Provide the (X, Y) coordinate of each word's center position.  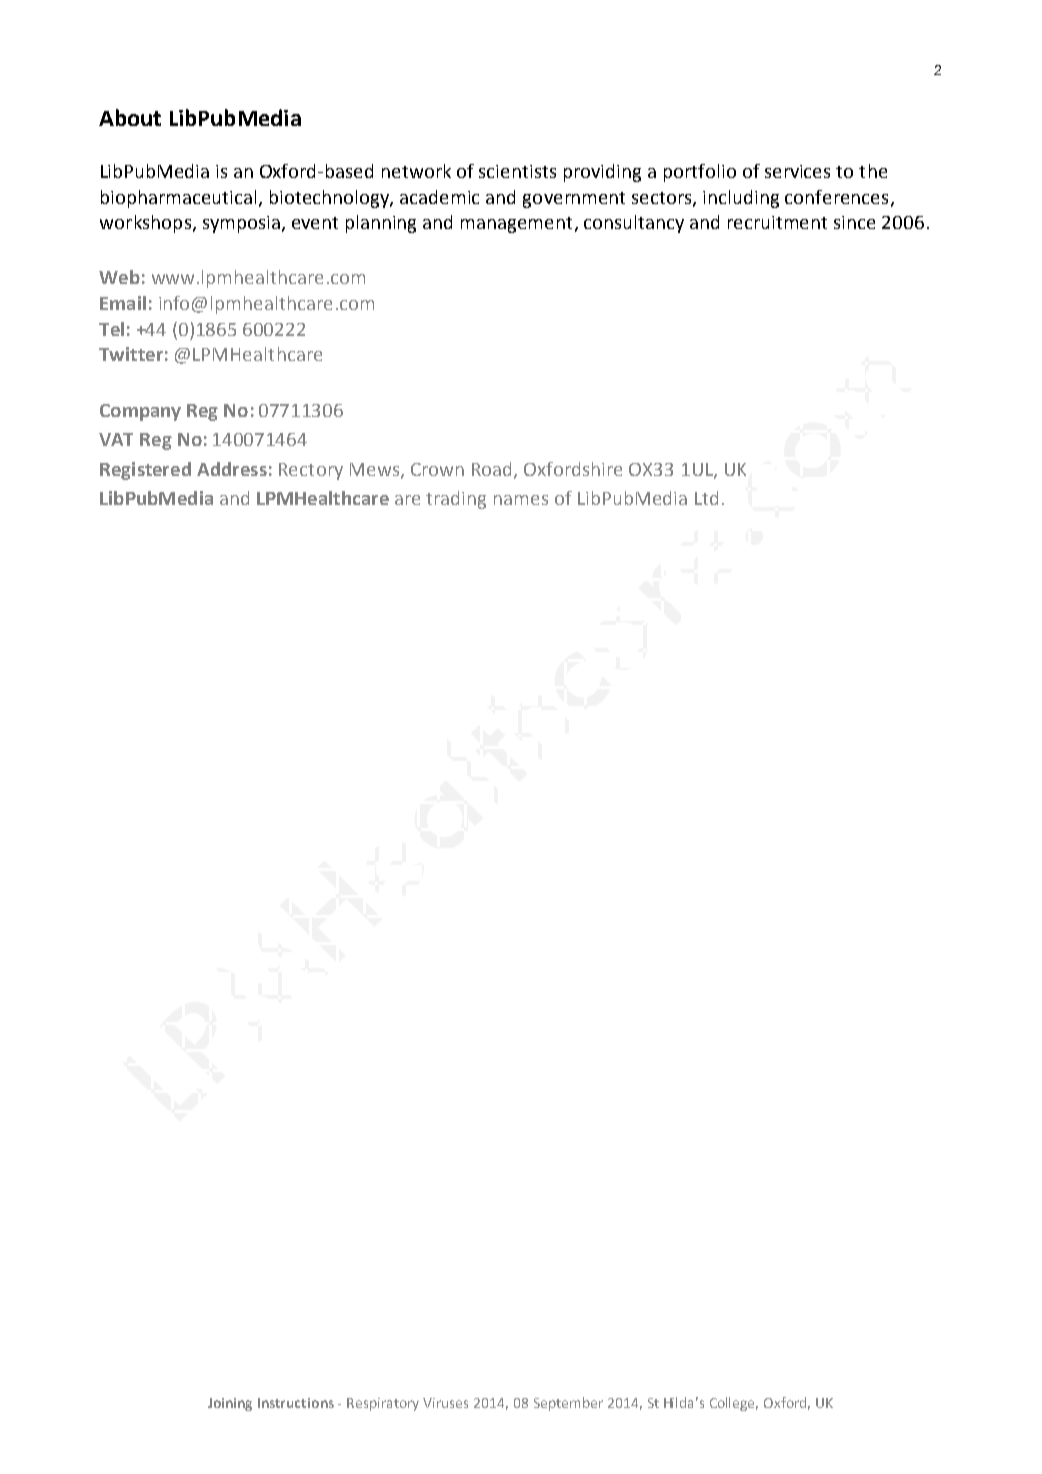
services (797, 171)
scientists (517, 171)
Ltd (706, 498)
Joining (230, 1404)
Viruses (445, 1403)
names (521, 500)
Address (232, 469)
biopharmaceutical (178, 199)
